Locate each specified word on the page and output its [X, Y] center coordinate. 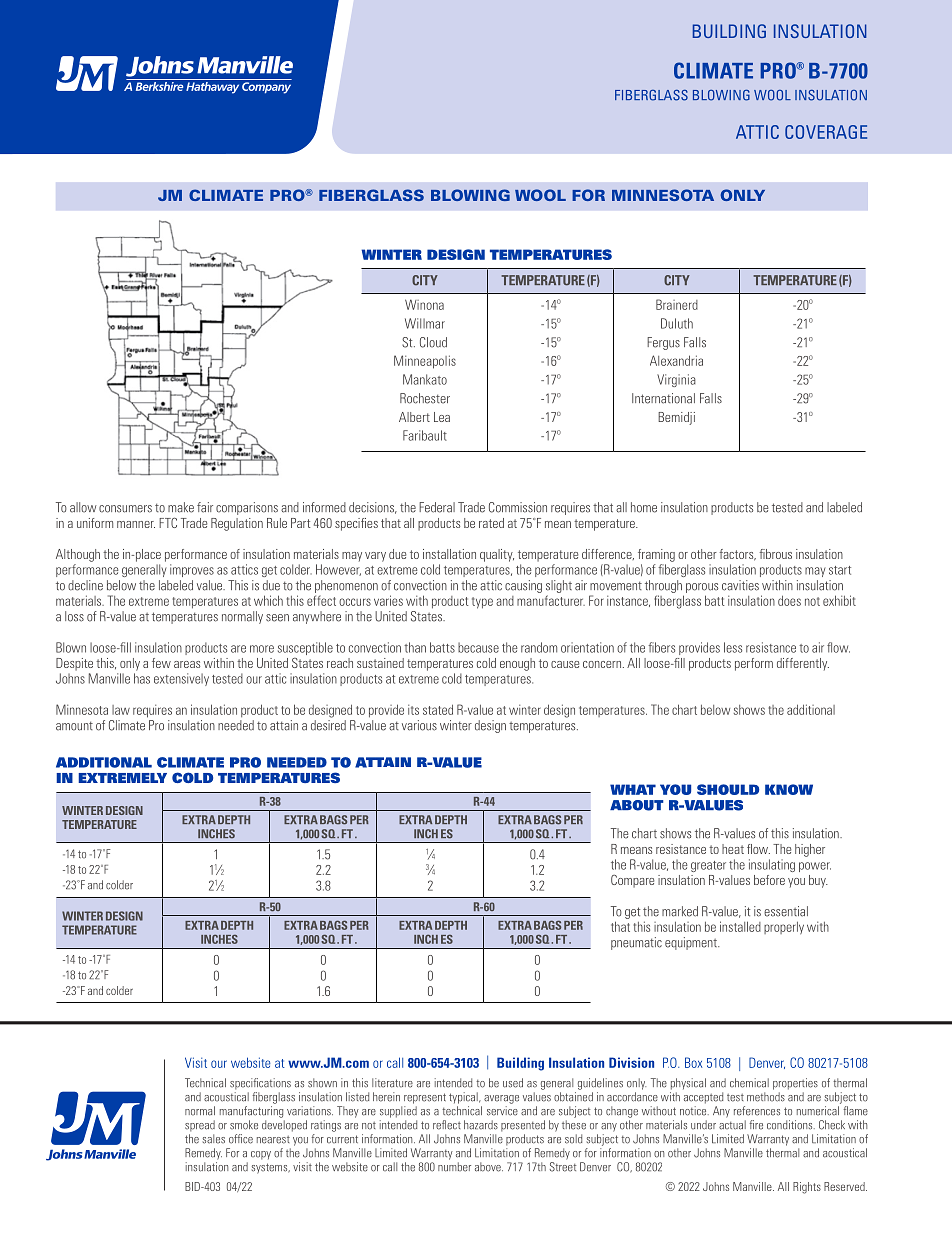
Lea [442, 417]
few [161, 663]
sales [214, 1139]
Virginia [676, 380]
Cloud [433, 342]
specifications [260, 1084]
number [454, 1167]
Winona [424, 304]
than [415, 647]
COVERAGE [826, 132]
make [181, 507]
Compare [632, 881]
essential [786, 911]
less [733, 647]
